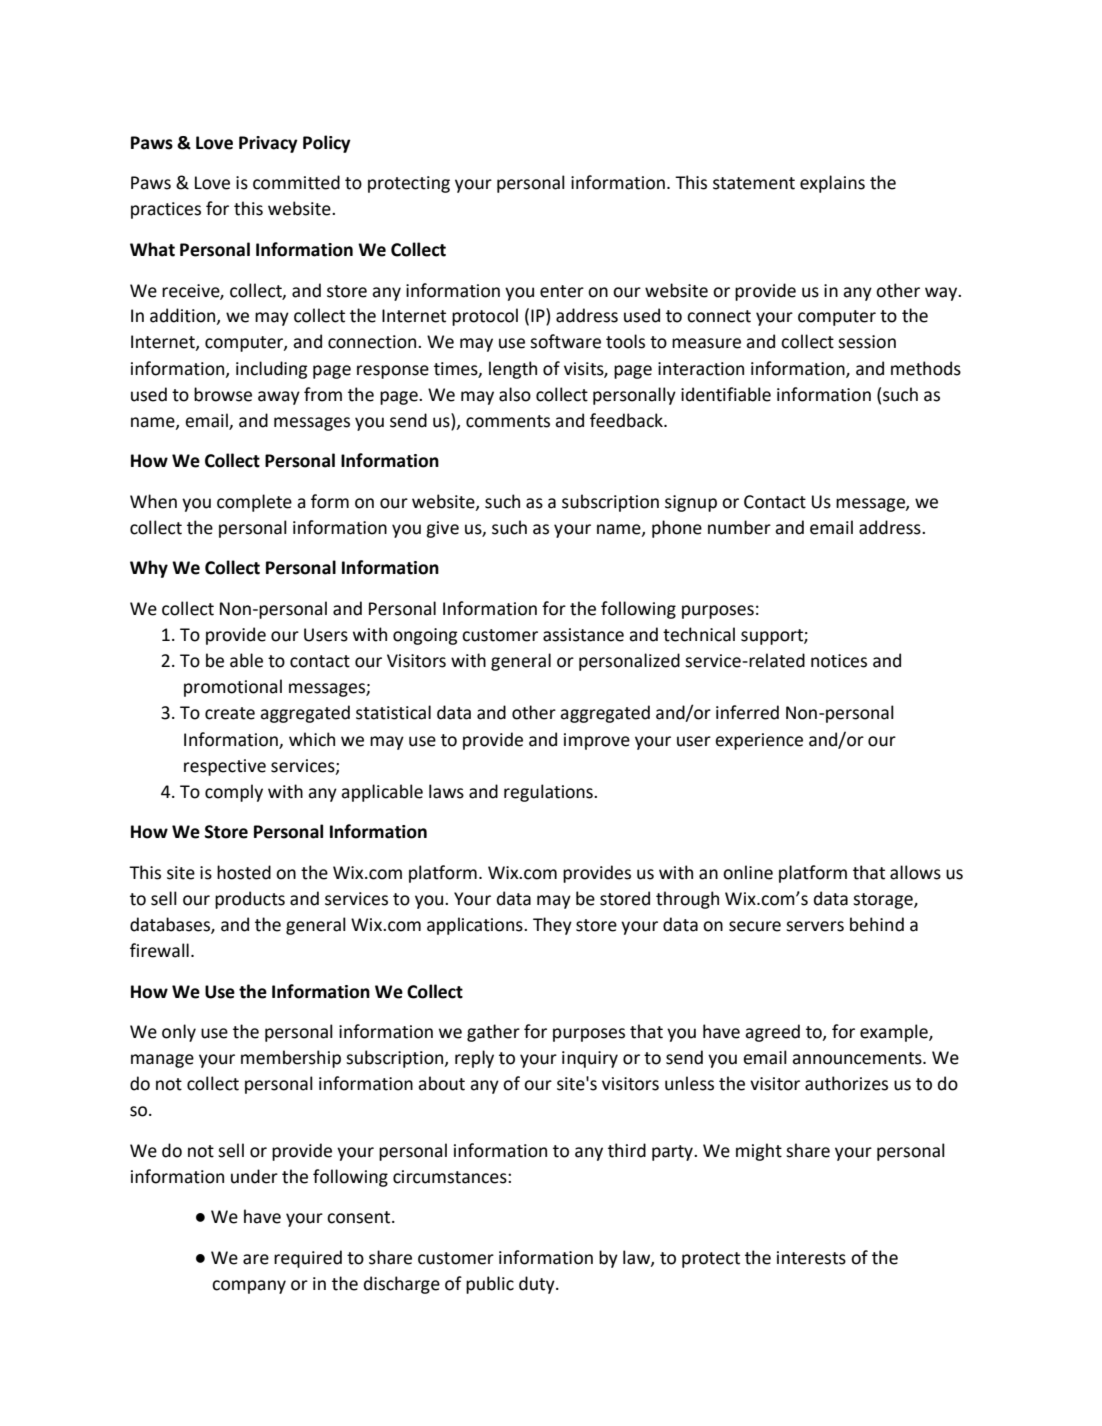  Describe the element at coordinates (832, 184) in the screenshot. I see `explains` at that location.
